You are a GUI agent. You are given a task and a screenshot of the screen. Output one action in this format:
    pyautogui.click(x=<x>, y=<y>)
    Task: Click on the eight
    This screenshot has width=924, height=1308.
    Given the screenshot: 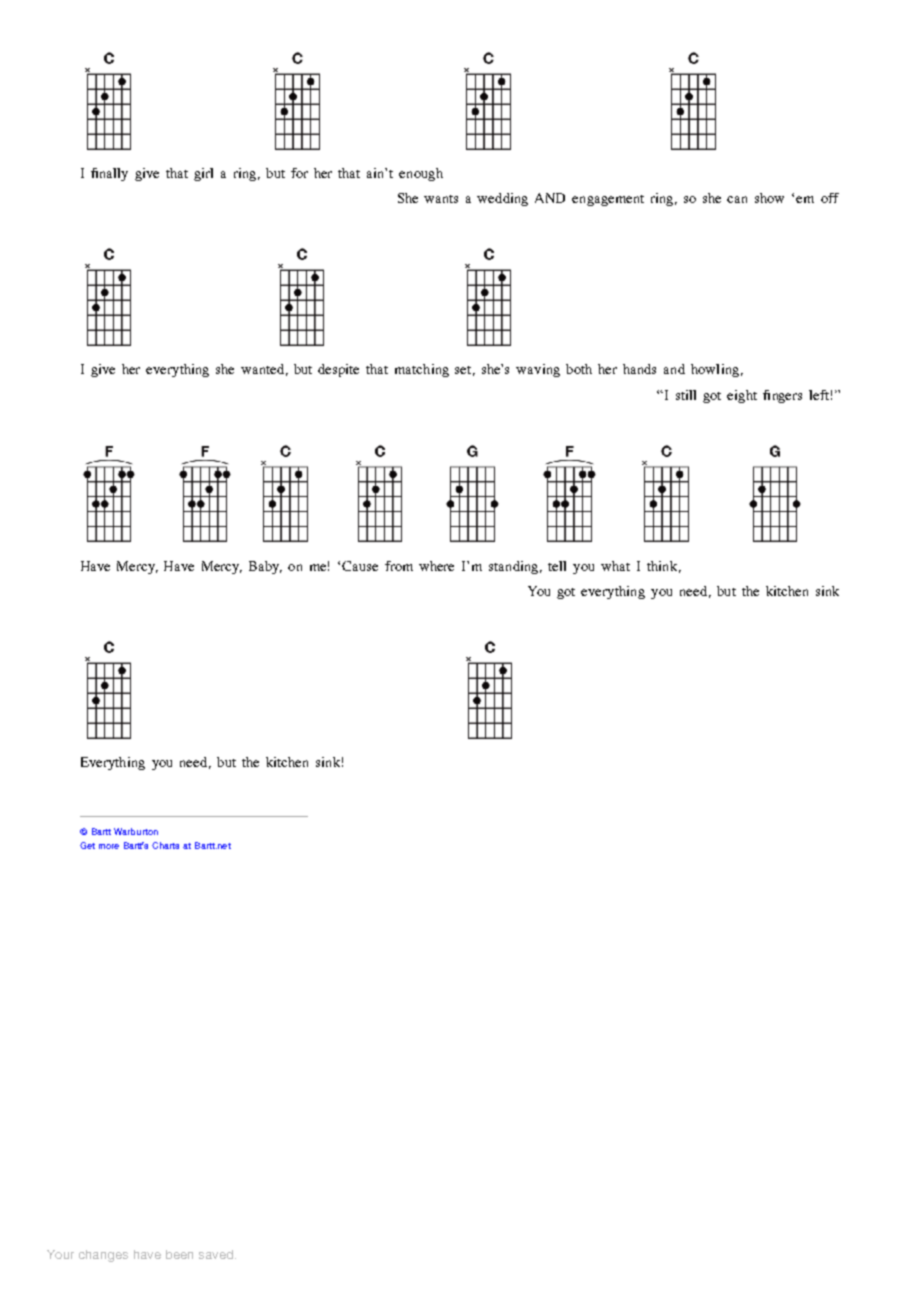 What is the action you would take?
    pyautogui.click(x=742, y=396)
